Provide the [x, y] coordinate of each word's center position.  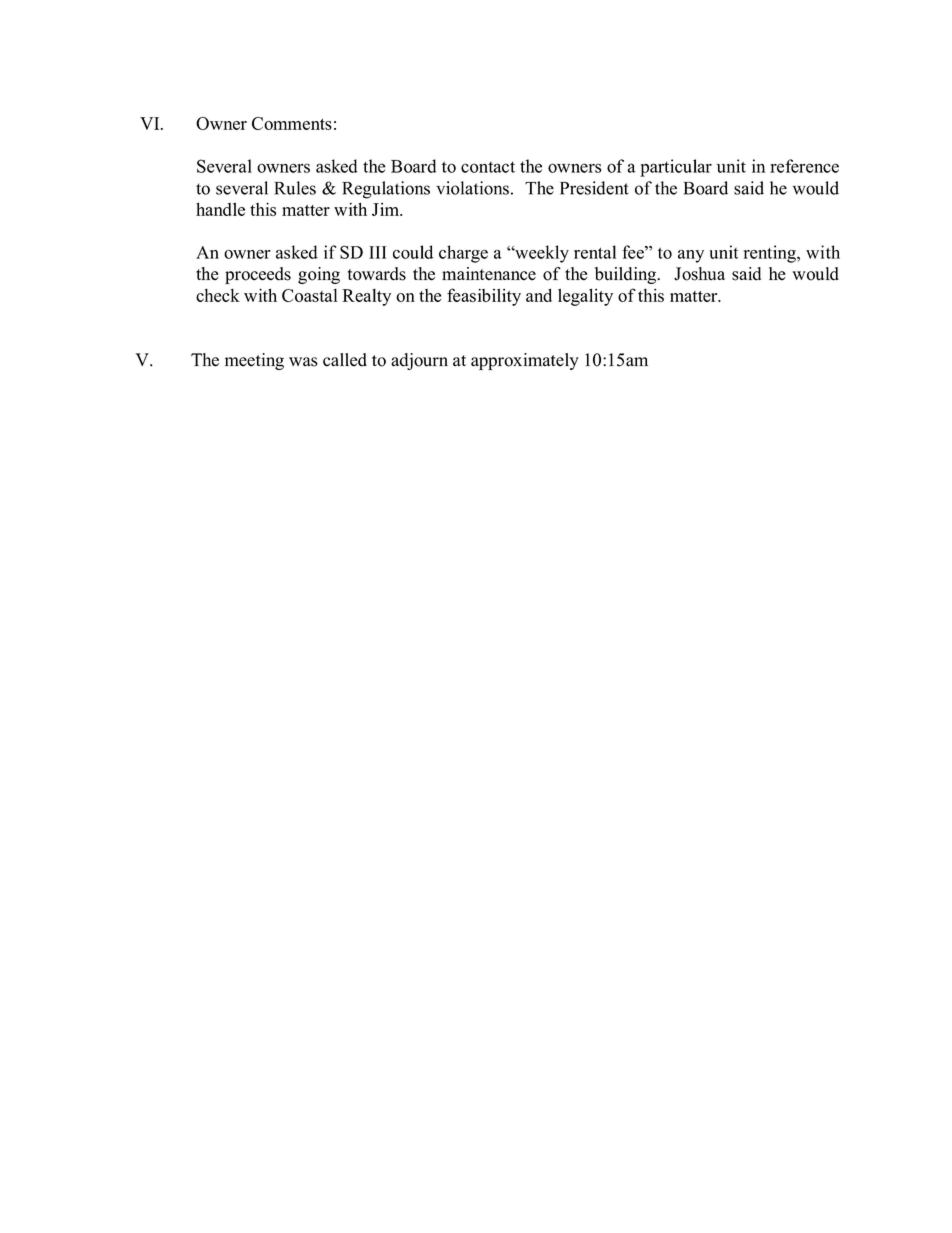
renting [771, 254]
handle [220, 209]
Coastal [309, 295]
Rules [295, 188]
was [303, 362]
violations [472, 188]
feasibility [484, 297]
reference [804, 166]
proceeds [258, 275]
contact [488, 167]
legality [585, 297]
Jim [386, 209]
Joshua [699, 274]
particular [676, 168]
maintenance [489, 274]
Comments [292, 123]
